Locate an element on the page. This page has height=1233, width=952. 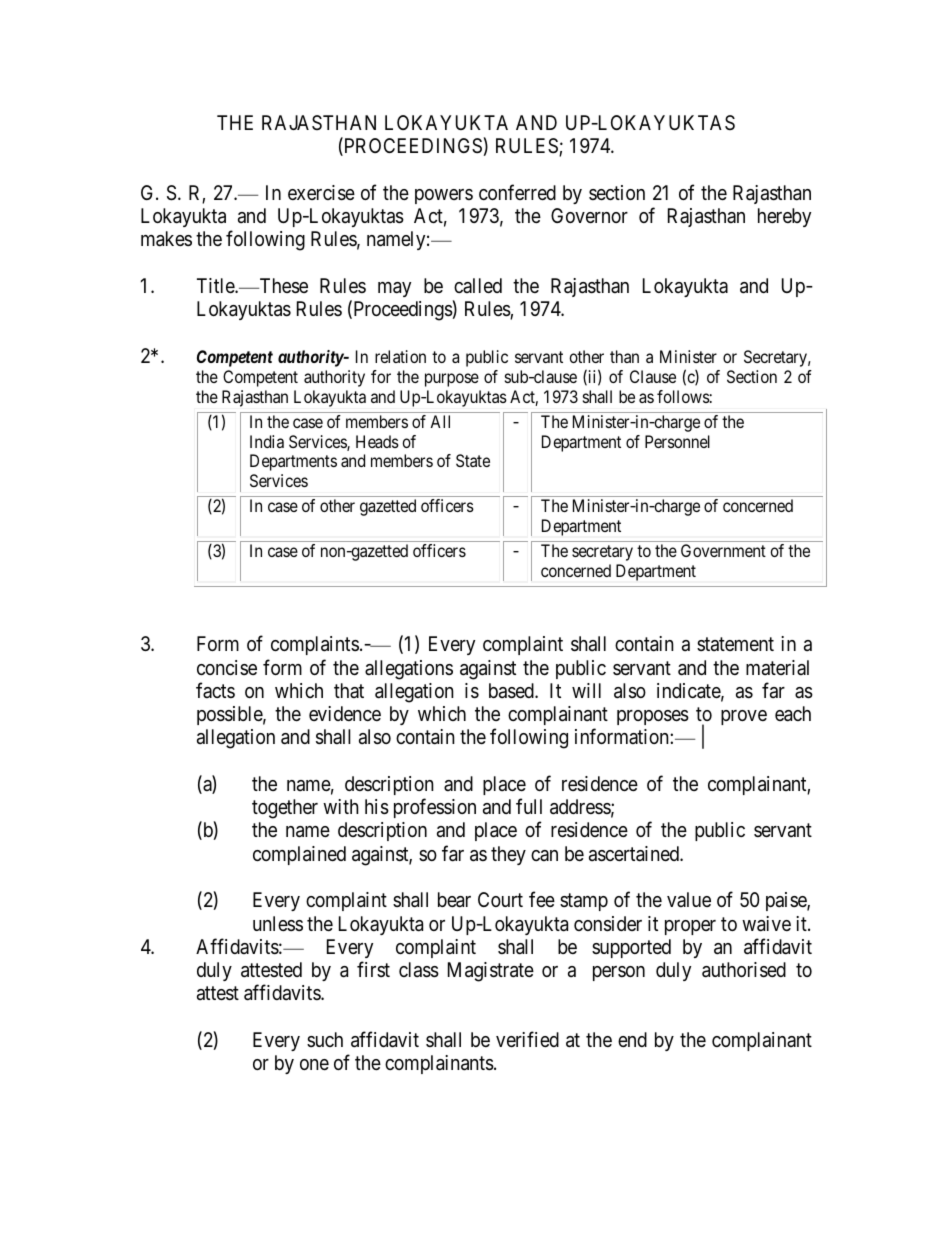
end is located at coordinates (632, 1039).
